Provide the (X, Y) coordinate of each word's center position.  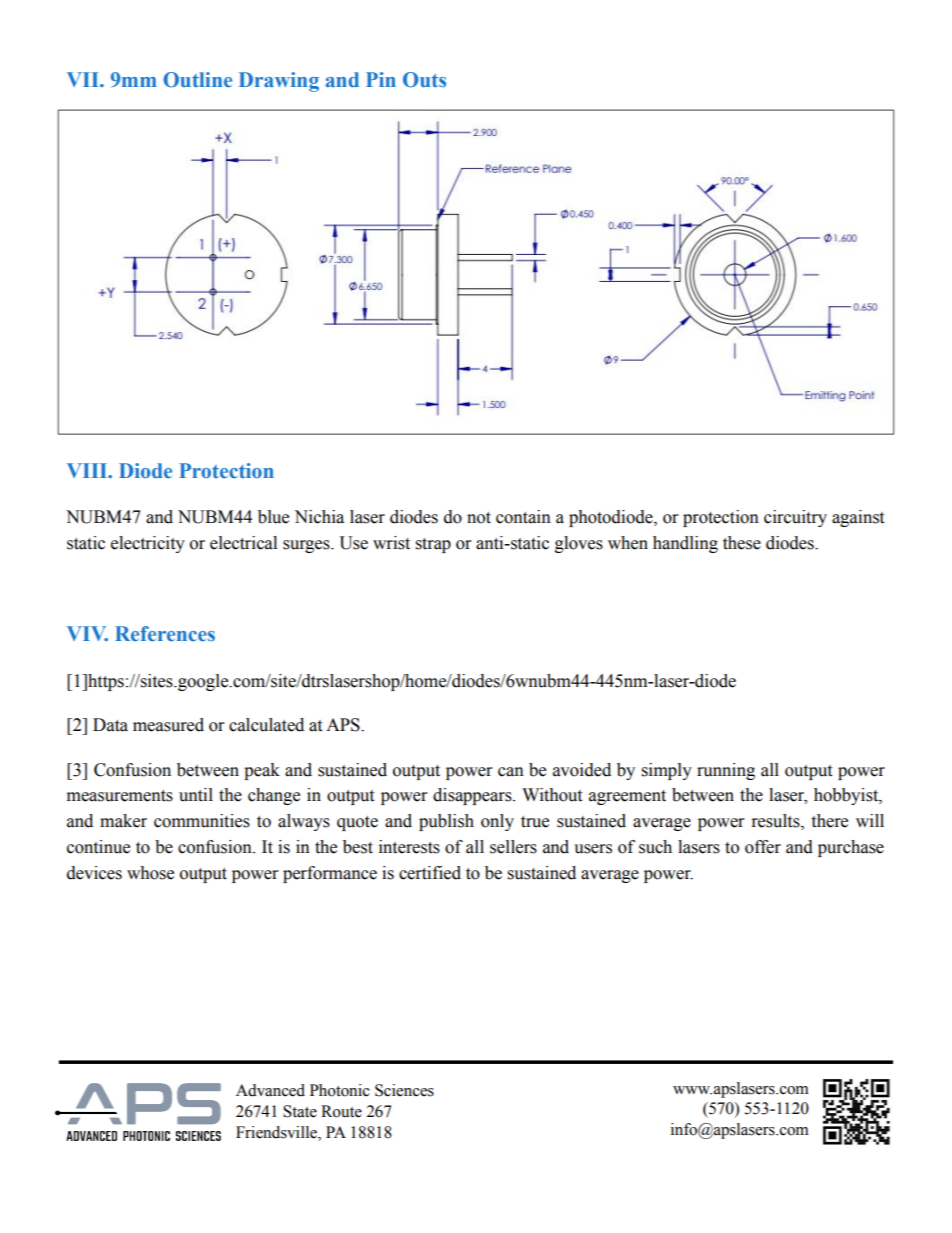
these (742, 543)
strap (433, 545)
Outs (424, 80)
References (165, 634)
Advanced (270, 1090)
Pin (381, 79)
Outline (197, 80)
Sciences (404, 1090)
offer (763, 847)
